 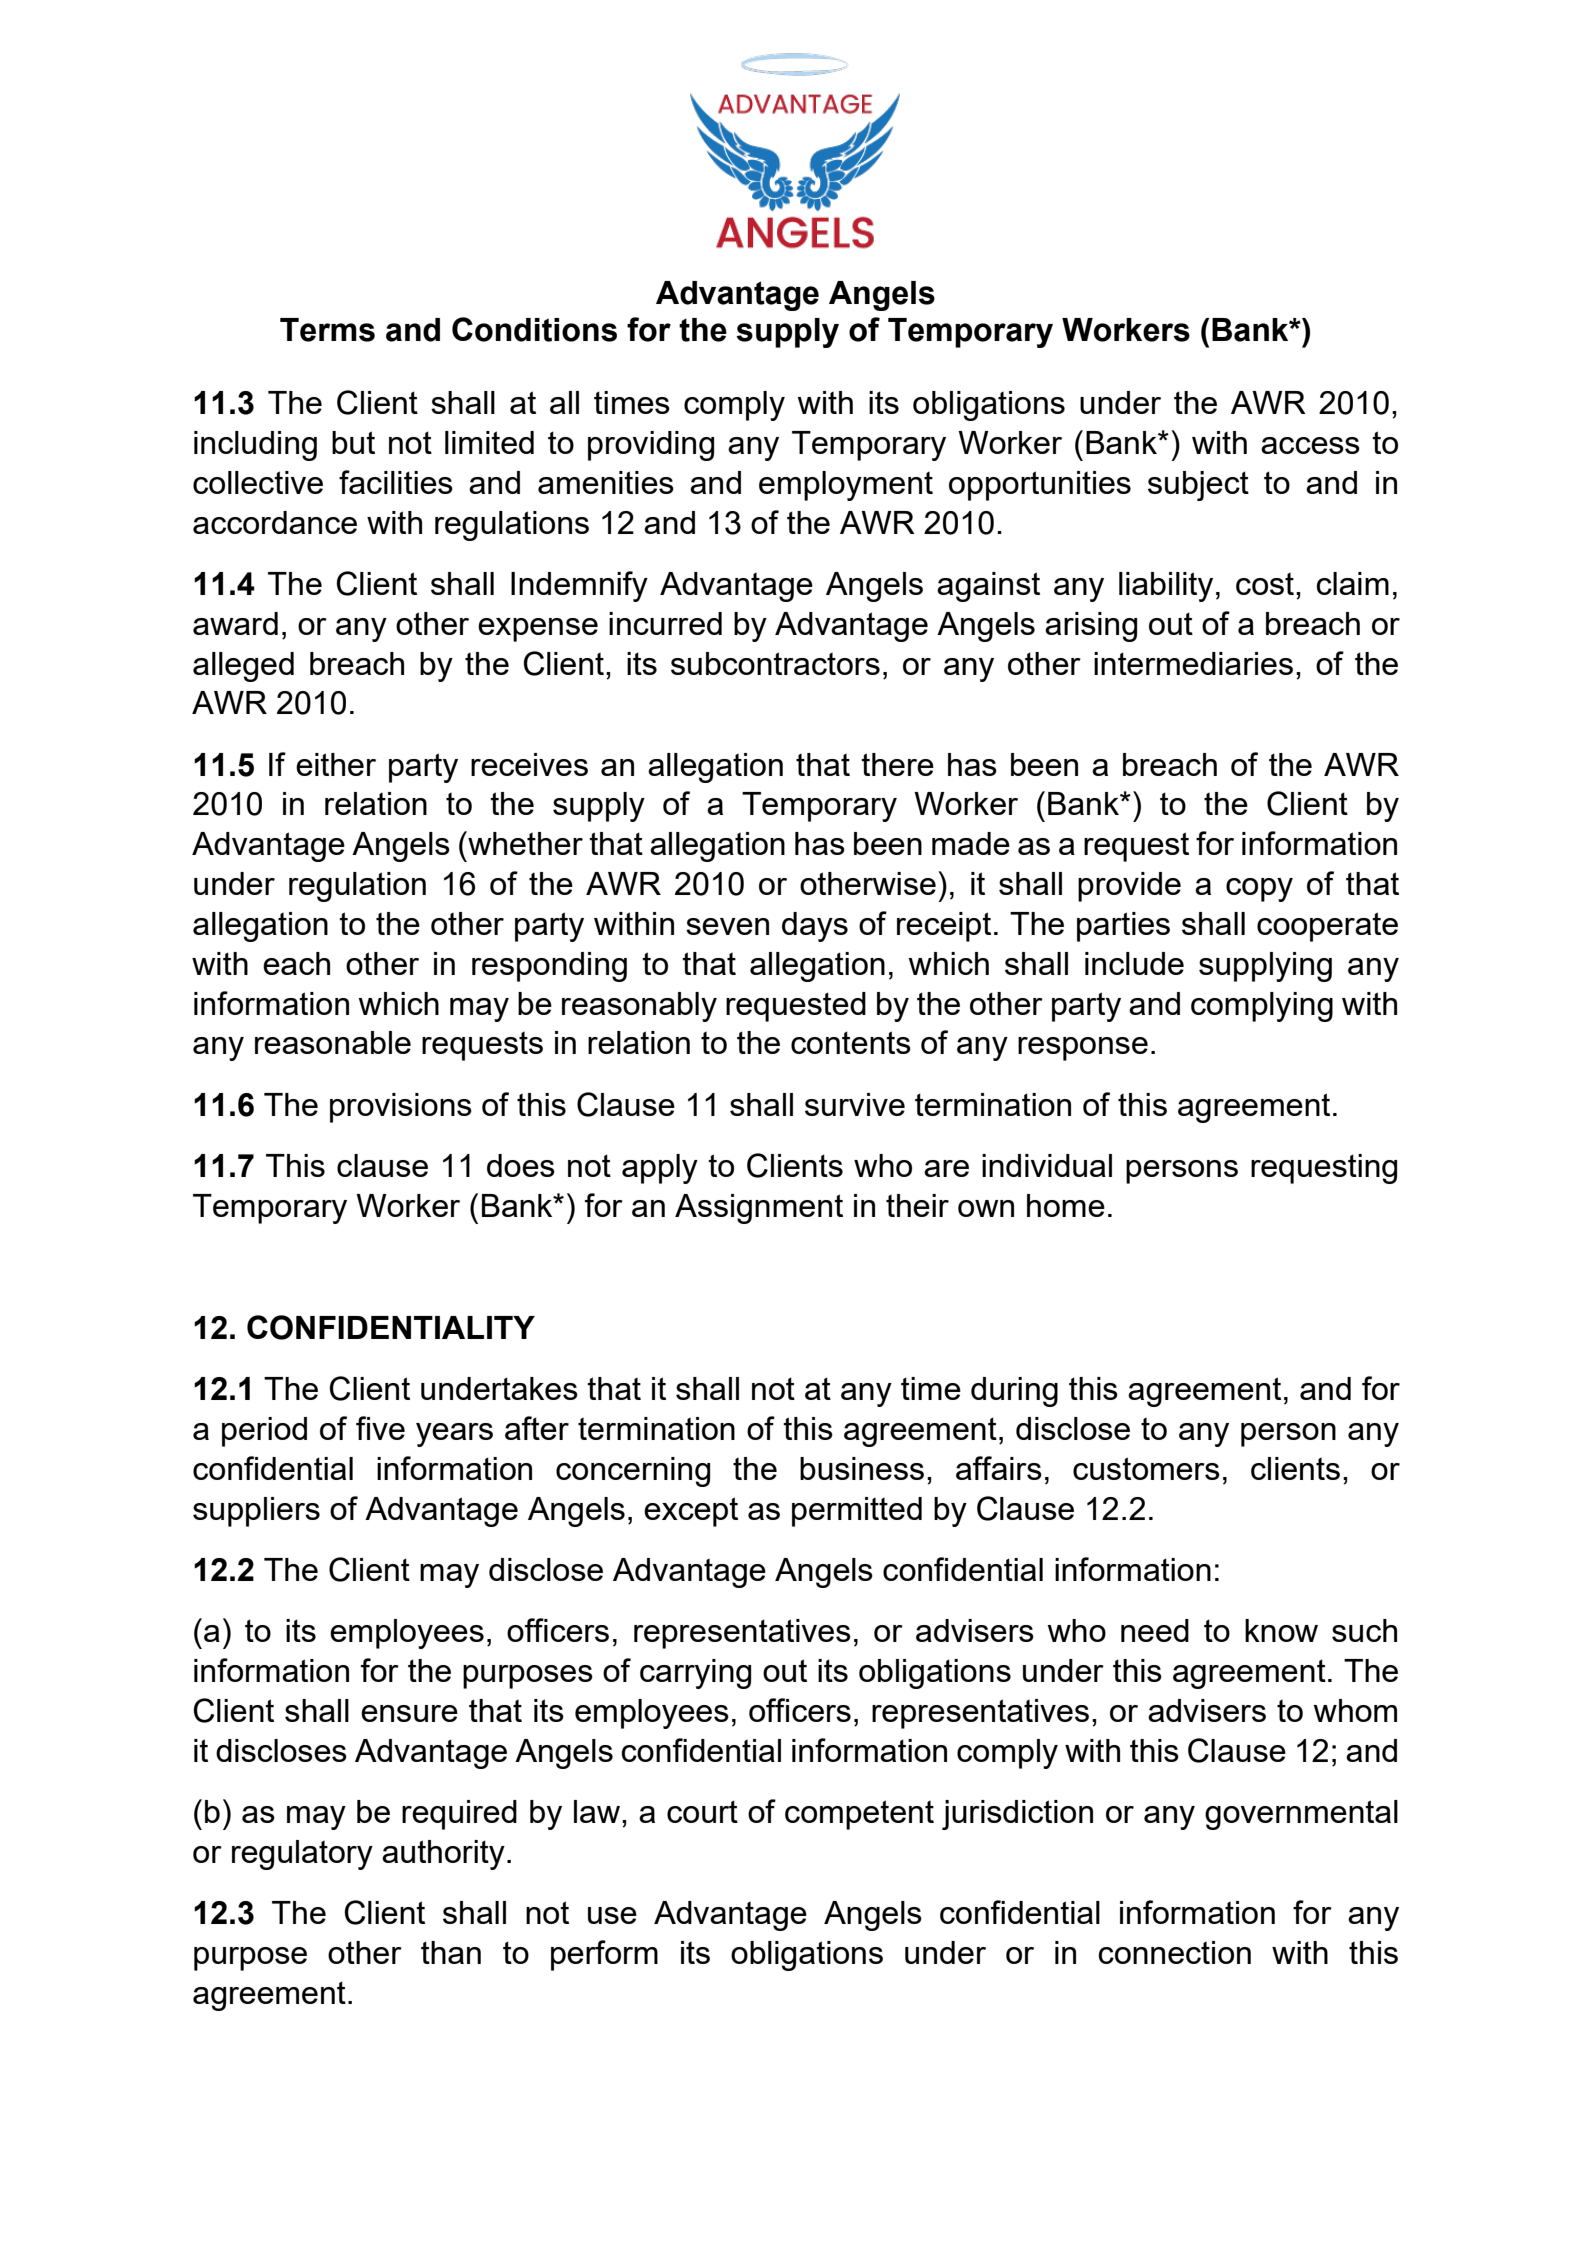 I want to click on business, so click(x=862, y=1468).
